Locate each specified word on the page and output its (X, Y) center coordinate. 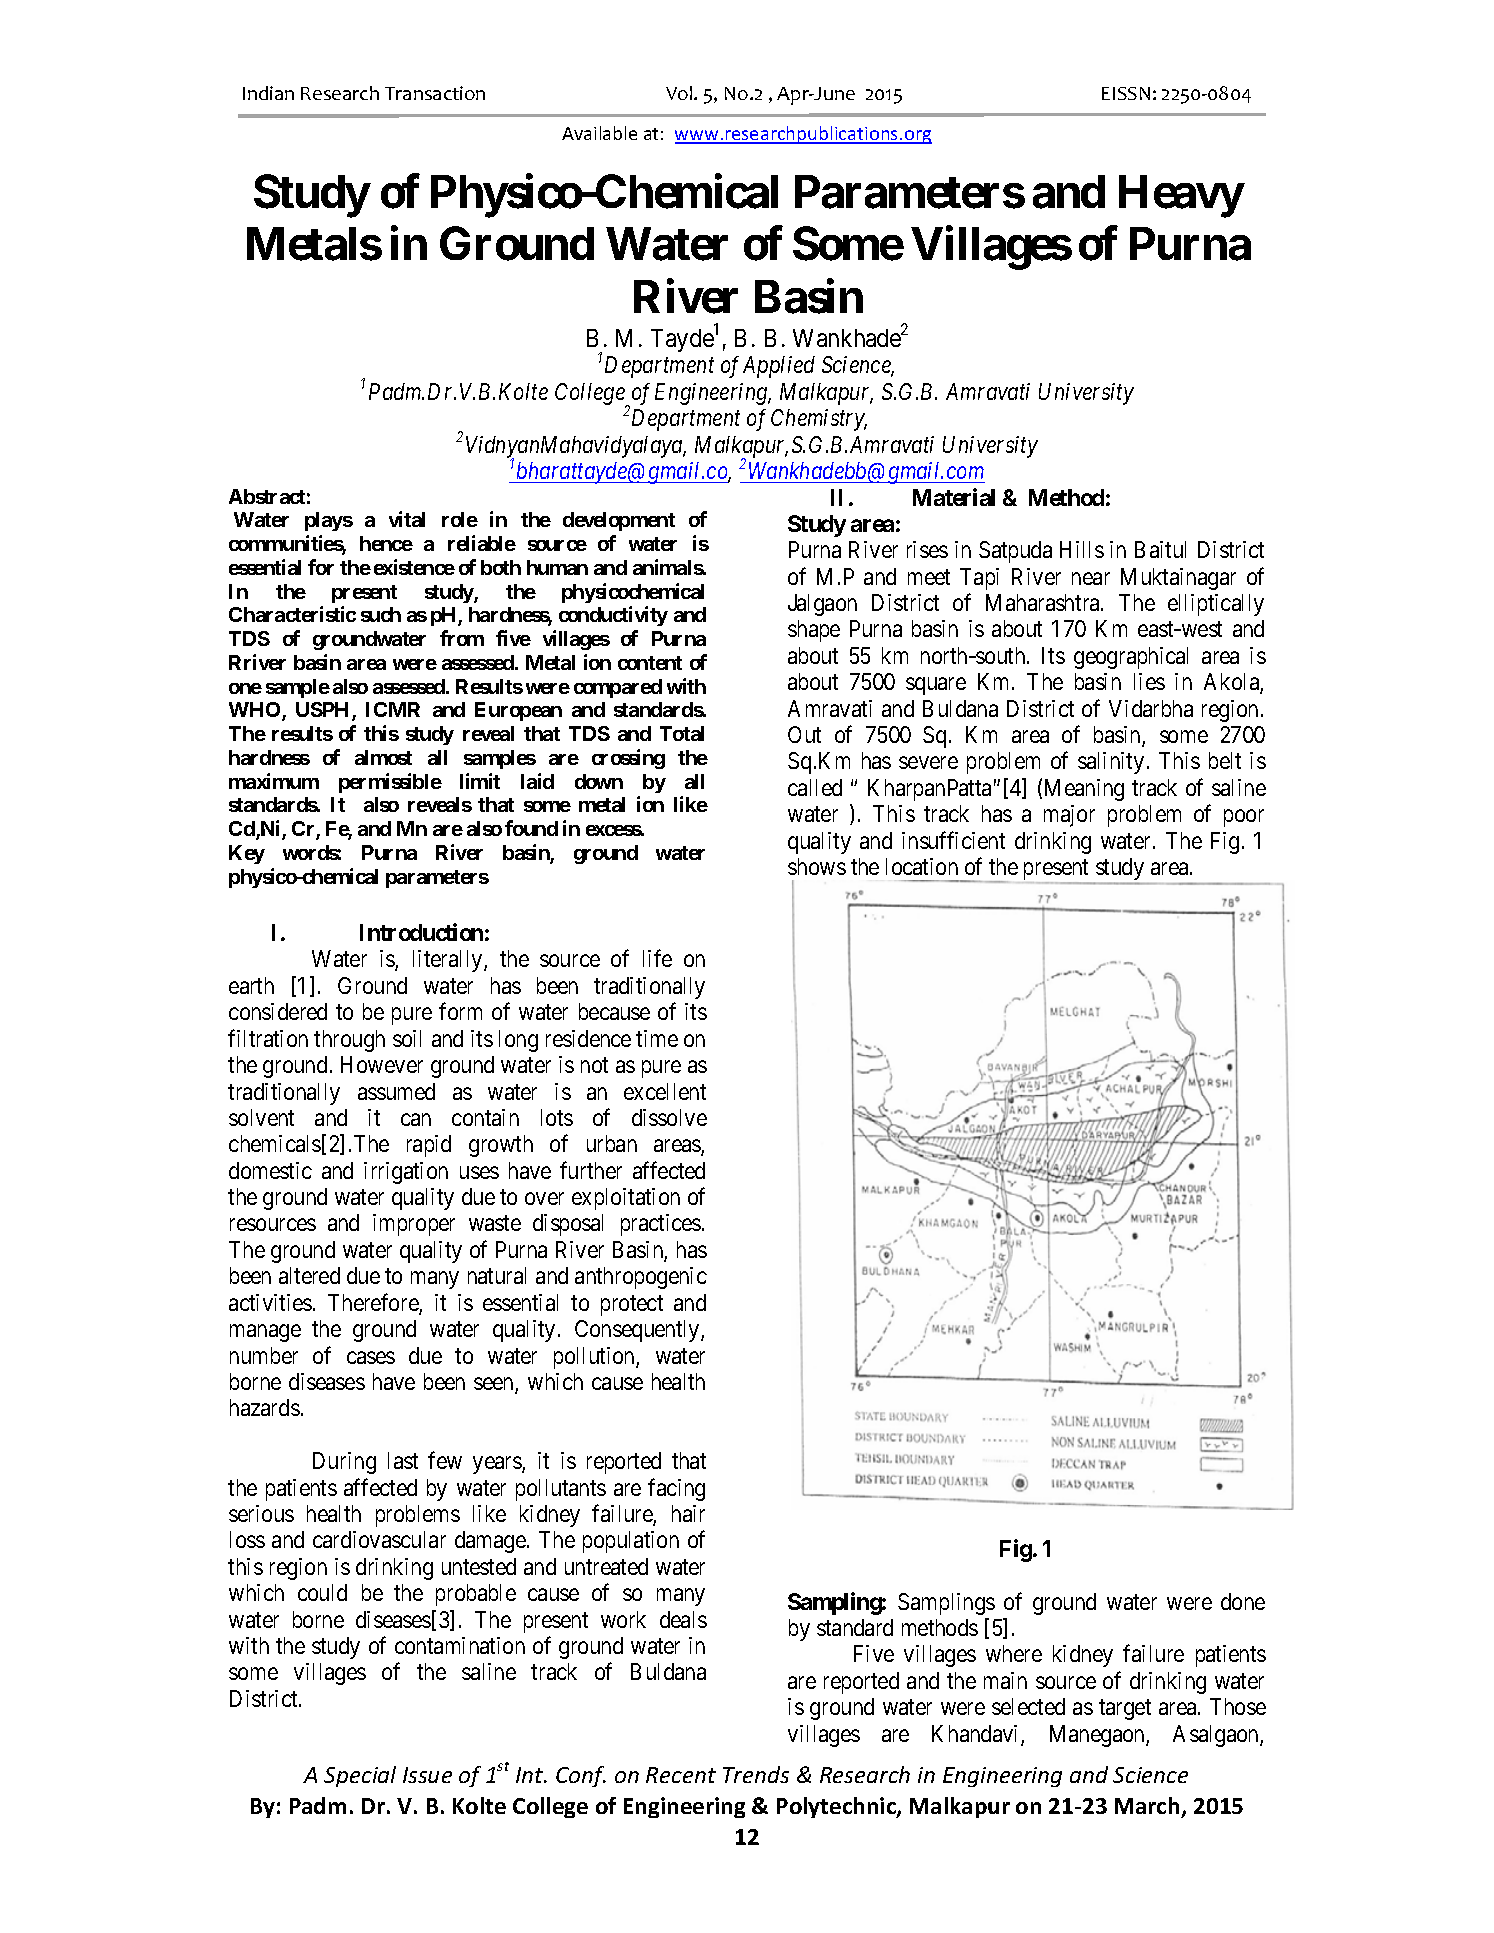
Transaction (435, 93)
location (922, 866)
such (381, 614)
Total (682, 733)
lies (1149, 681)
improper (414, 1225)
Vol (680, 93)
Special (360, 1776)
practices (661, 1225)
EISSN (1126, 93)
